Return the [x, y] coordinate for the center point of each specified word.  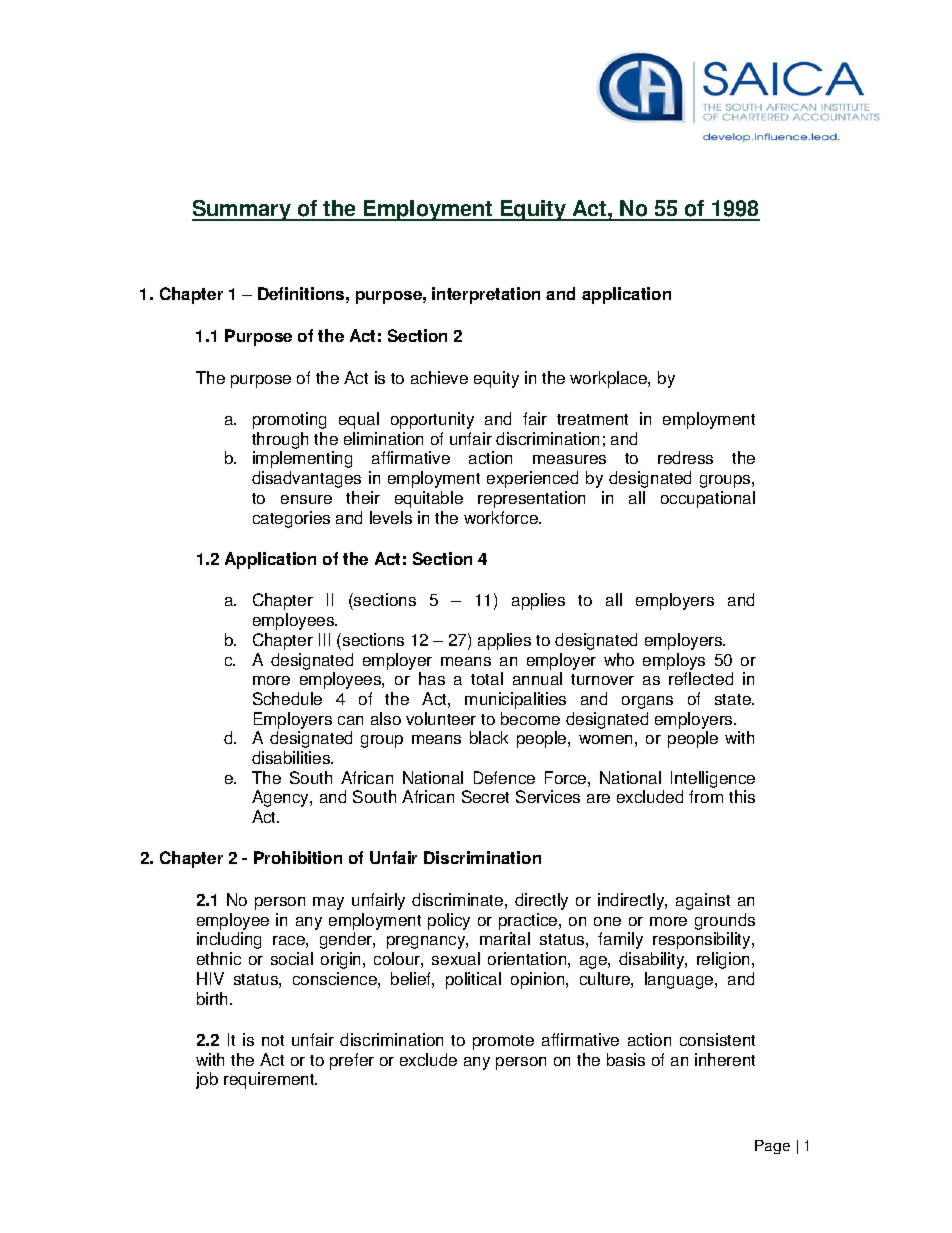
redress [685, 457]
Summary [243, 210]
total [487, 678]
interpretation [486, 295]
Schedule [287, 698]
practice [529, 921]
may [328, 903]
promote [503, 1042]
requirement [270, 1080]
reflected [701, 678]
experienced [532, 479]
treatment [592, 419]
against [703, 901]
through [280, 440]
